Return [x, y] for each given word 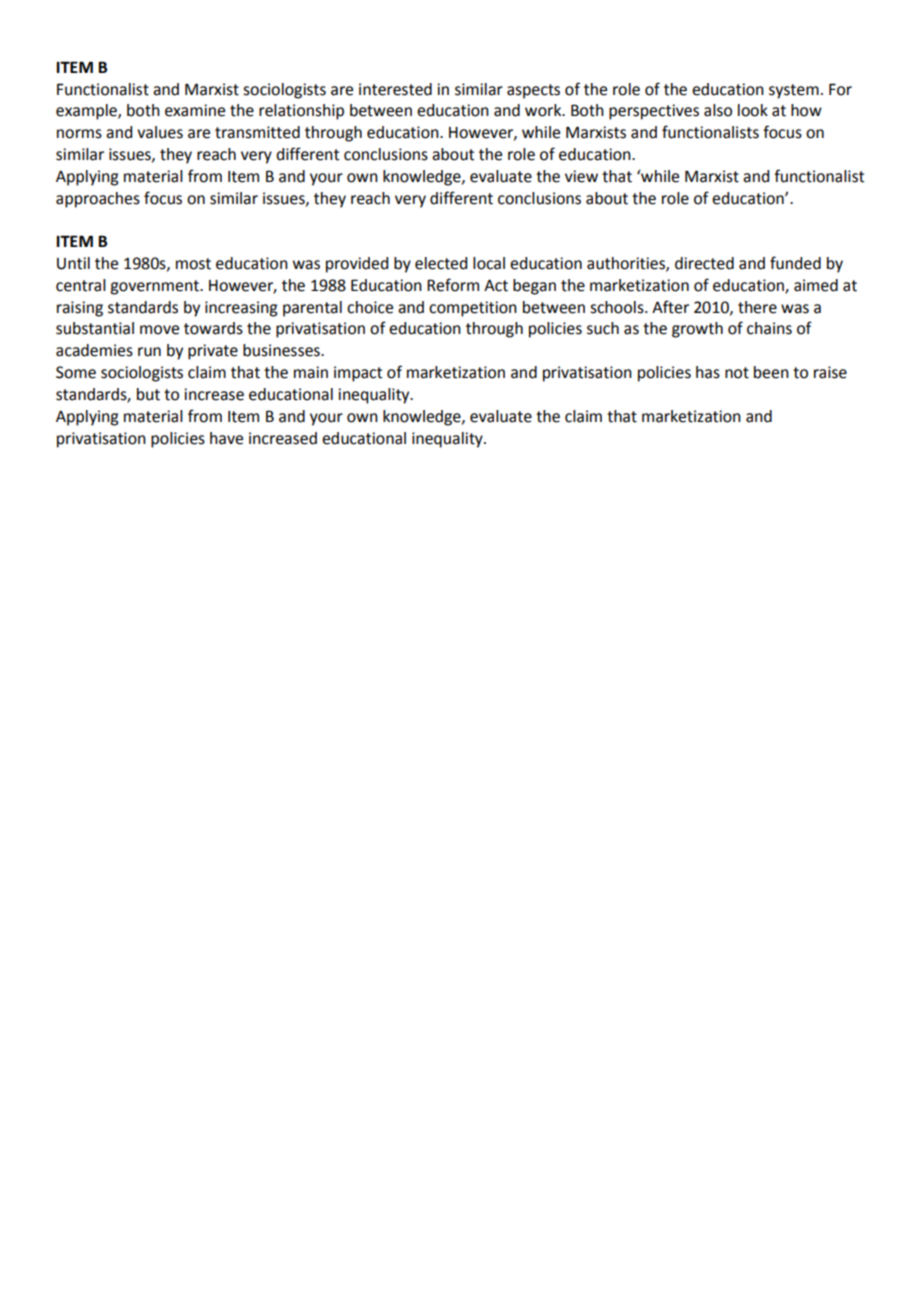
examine [195, 110]
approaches [98, 200]
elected [441, 263]
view [581, 176]
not [737, 373]
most [193, 264]
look [753, 110]
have [226, 438]
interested [395, 89]
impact [358, 374]
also [718, 110]
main [311, 372]
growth [697, 330]
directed [704, 263]
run [149, 352]
